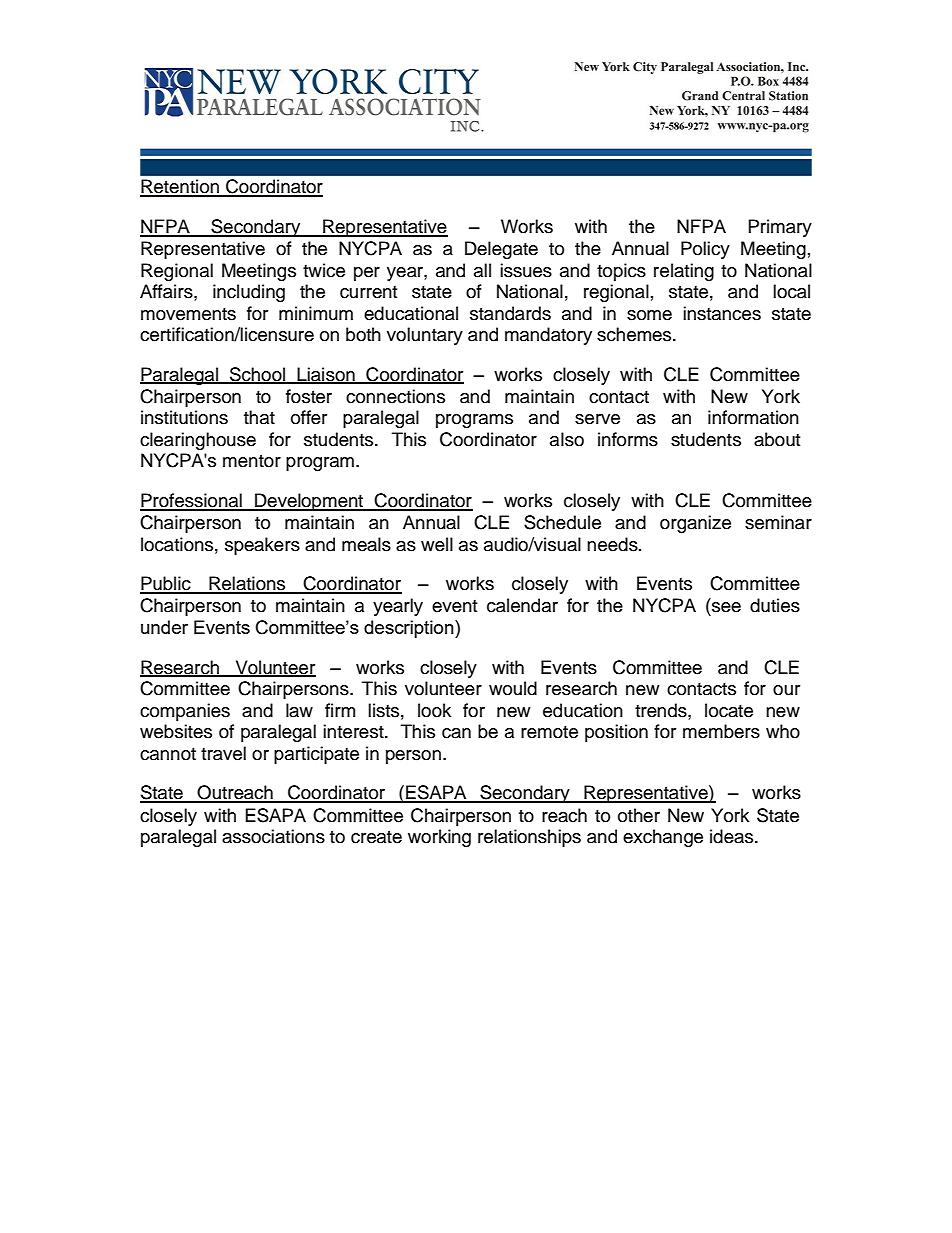  I want to click on ideas, so click(733, 836).
